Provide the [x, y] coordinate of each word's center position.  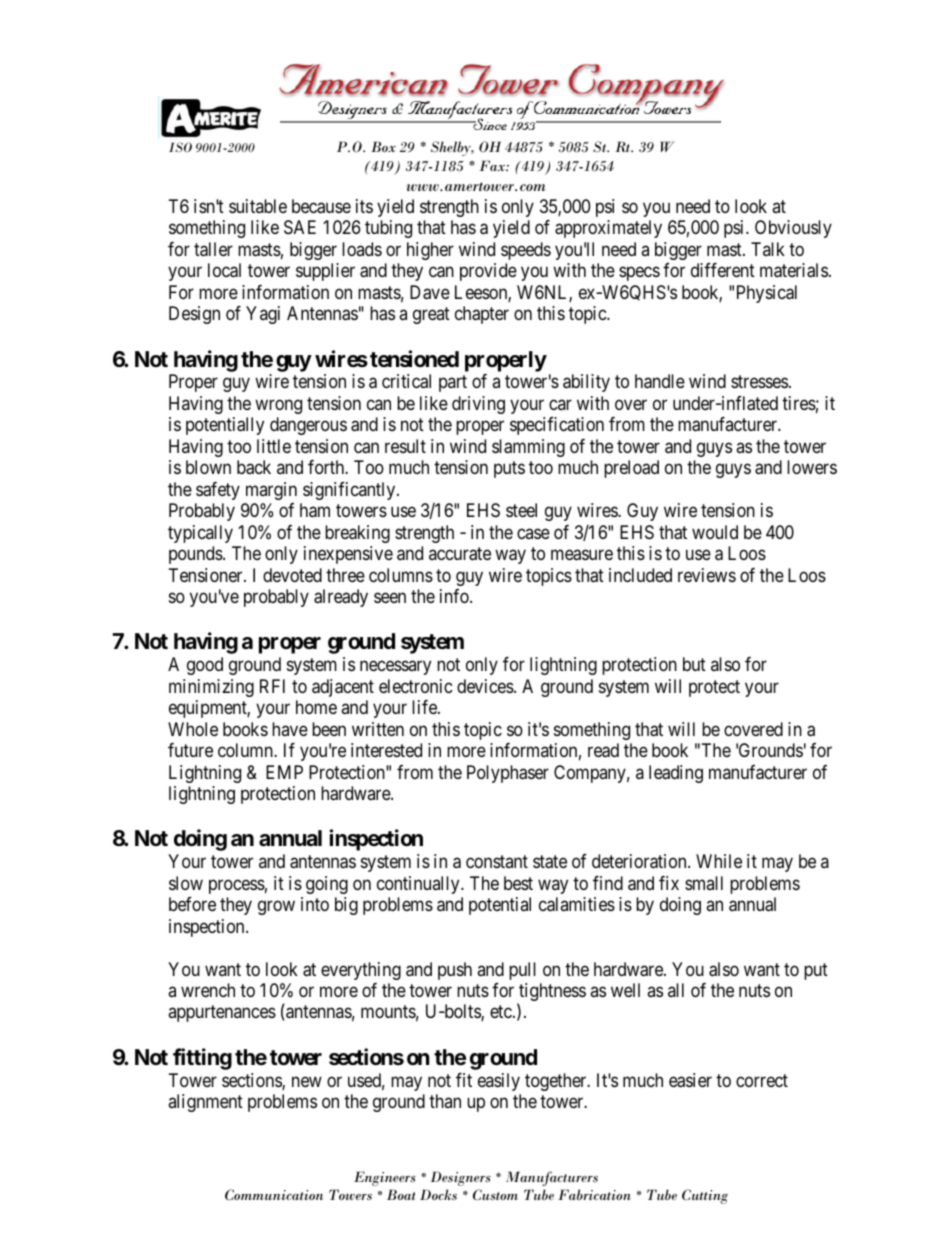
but [694, 664]
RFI [272, 686]
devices [486, 686]
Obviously [793, 229]
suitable [258, 206]
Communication [274, 1194]
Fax [493, 165]
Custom [495, 1195]
